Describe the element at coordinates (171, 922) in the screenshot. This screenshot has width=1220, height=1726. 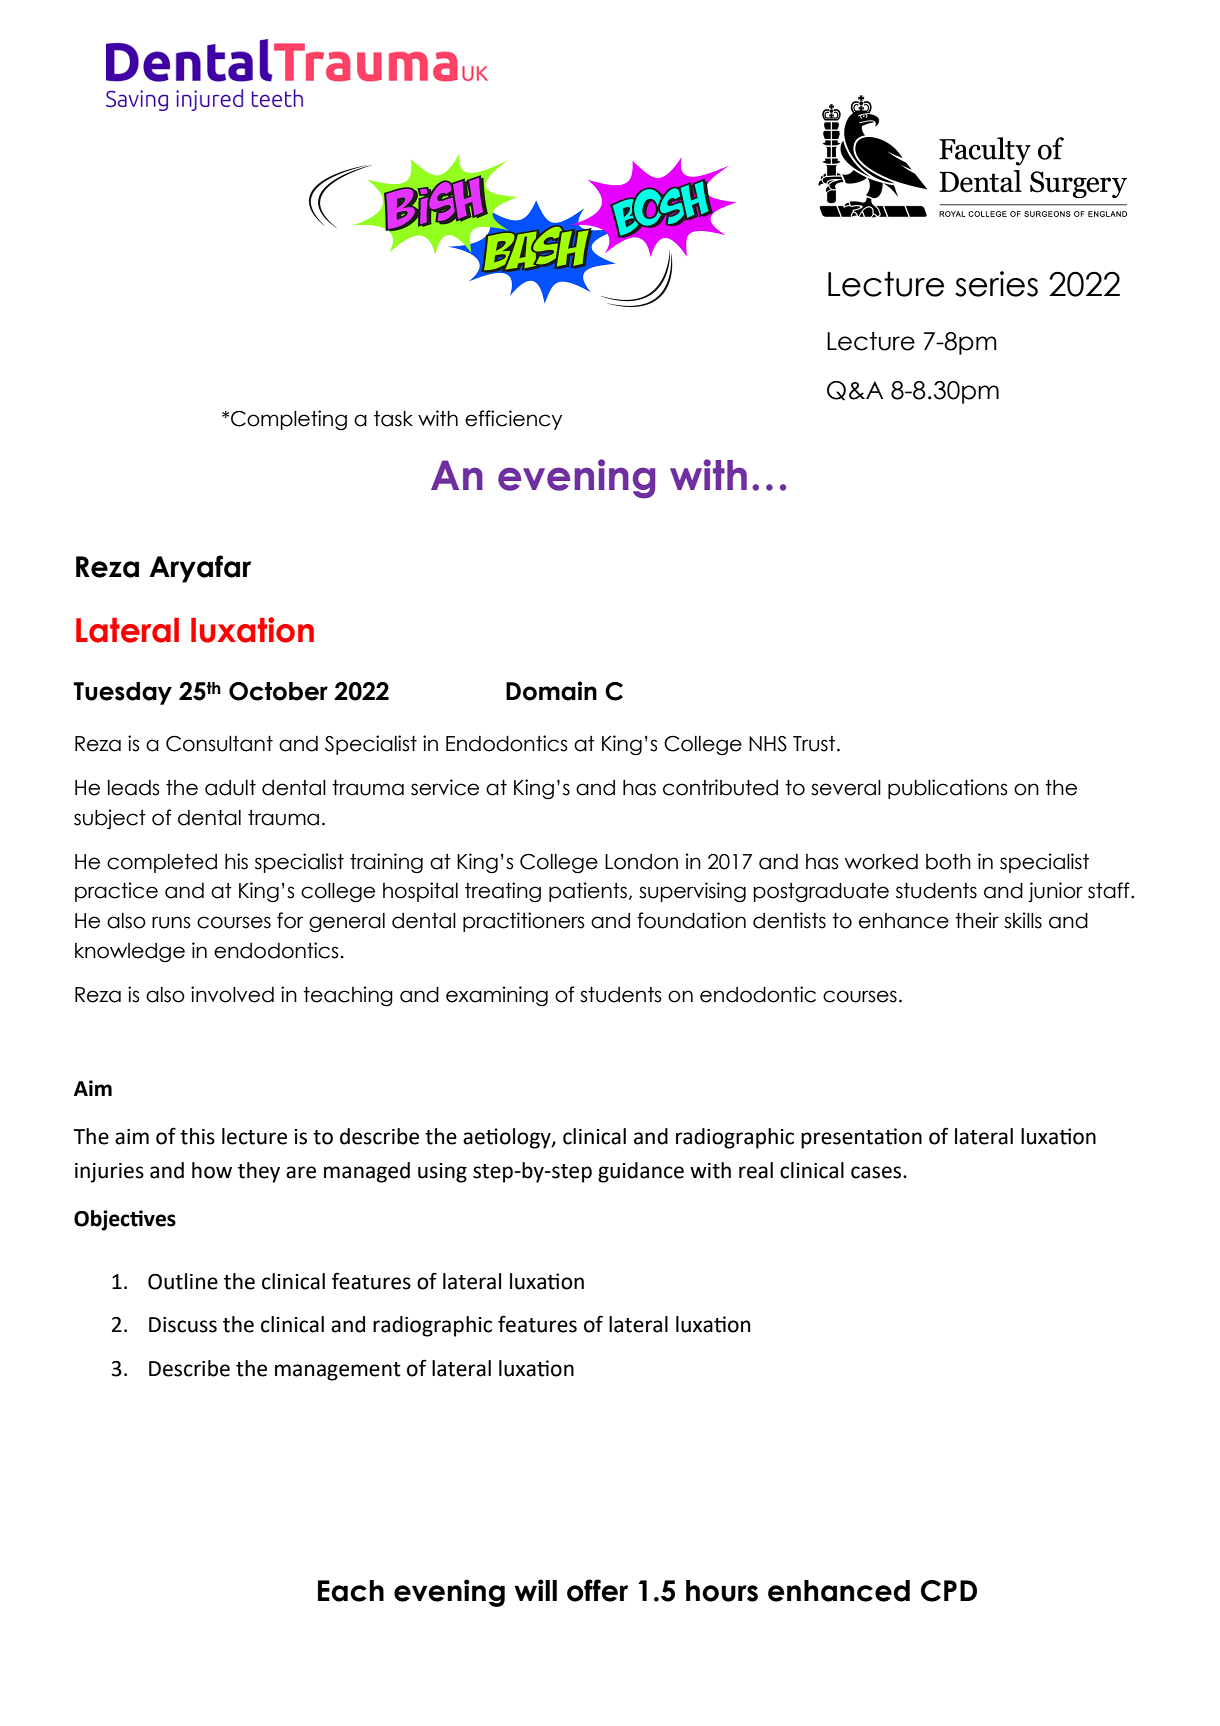
I see `runs` at that location.
